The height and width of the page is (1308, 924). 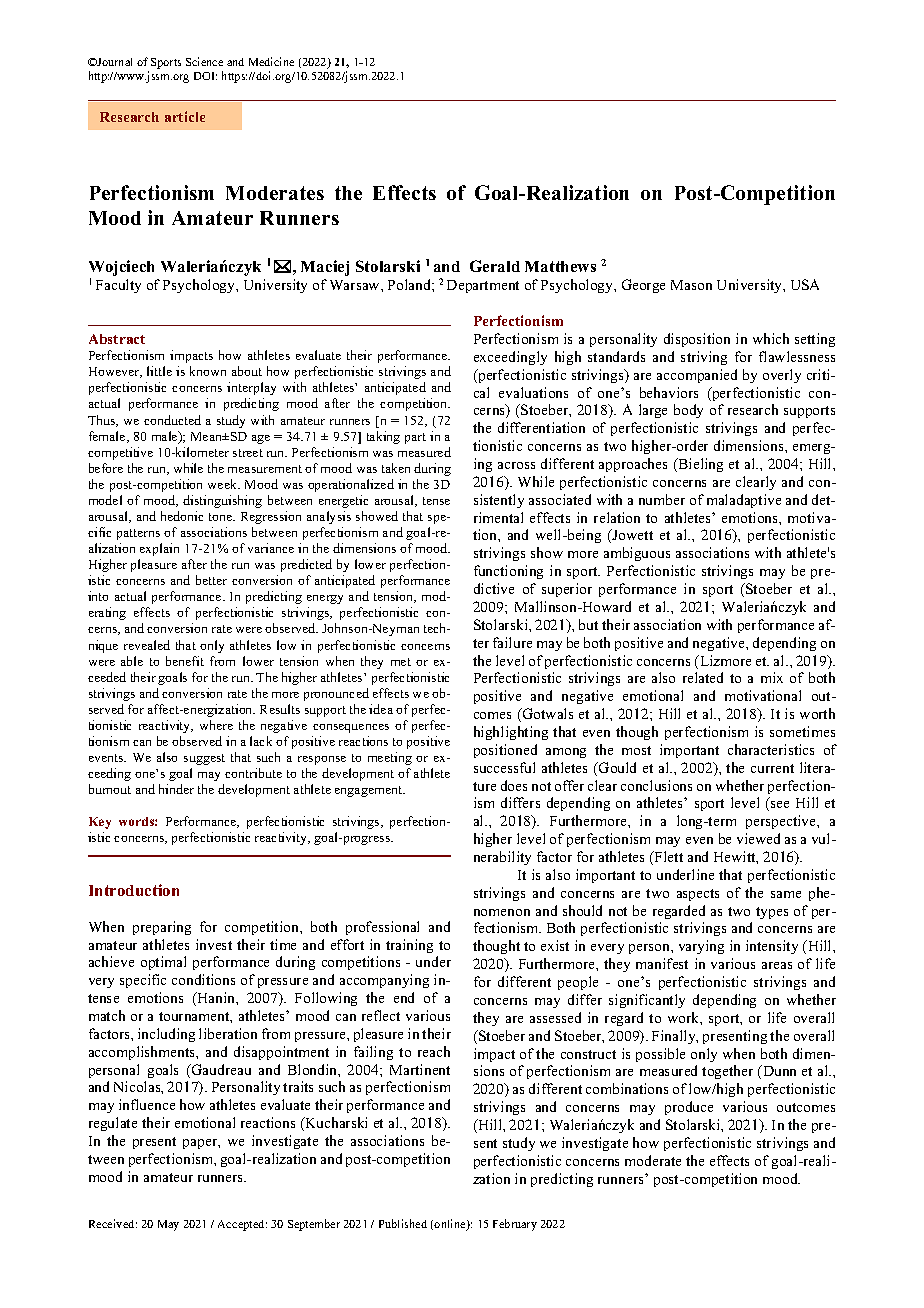 I want to click on Medicine, so click(x=271, y=61).
